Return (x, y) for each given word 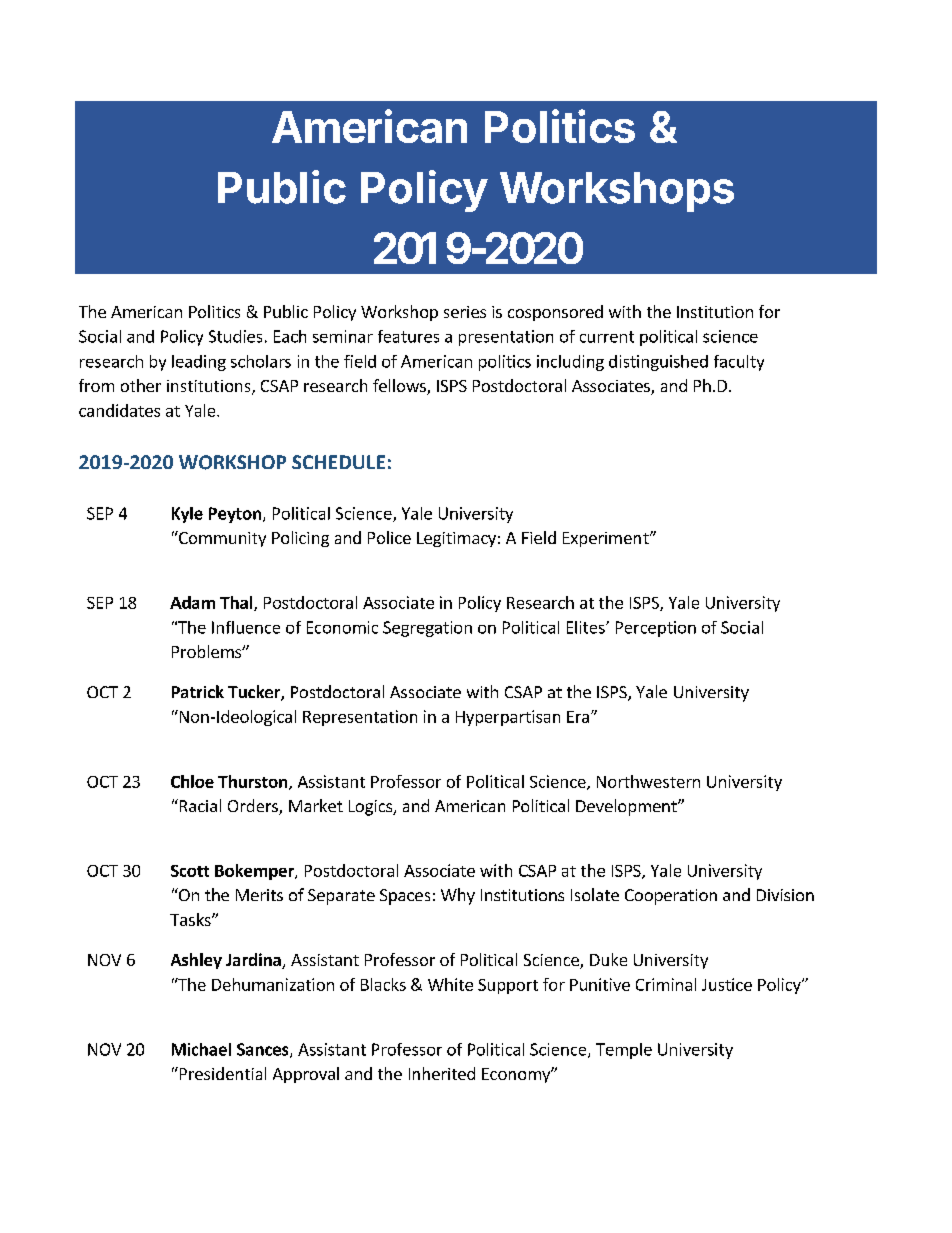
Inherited (442, 1073)
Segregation (427, 629)
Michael (201, 1049)
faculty (739, 363)
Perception (656, 629)
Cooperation (671, 897)
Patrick (198, 691)
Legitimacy (456, 539)
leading (199, 363)
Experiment (607, 539)
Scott (190, 871)
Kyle (187, 515)
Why (458, 896)
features (408, 336)
